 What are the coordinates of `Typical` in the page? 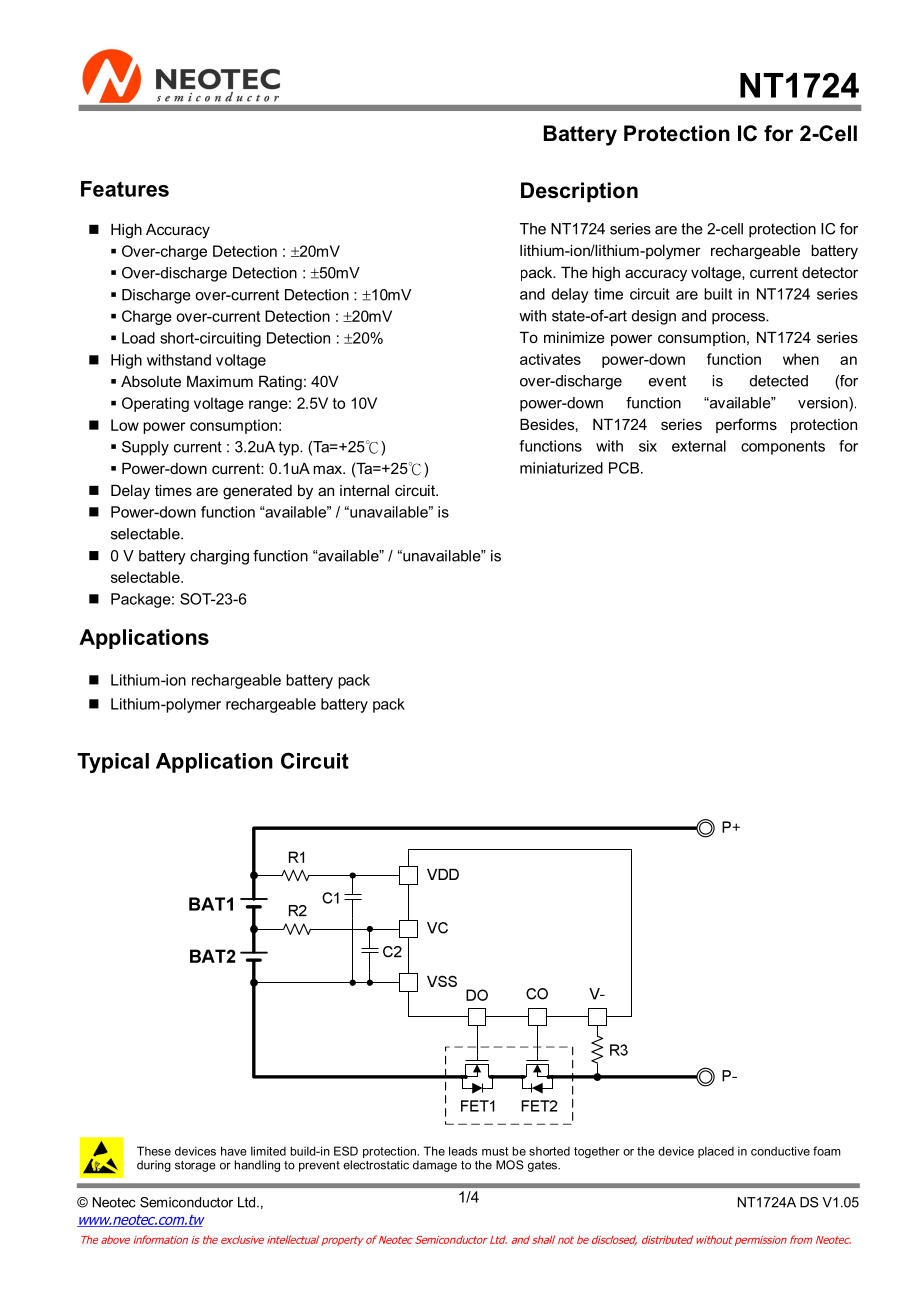 It's located at (113, 763).
